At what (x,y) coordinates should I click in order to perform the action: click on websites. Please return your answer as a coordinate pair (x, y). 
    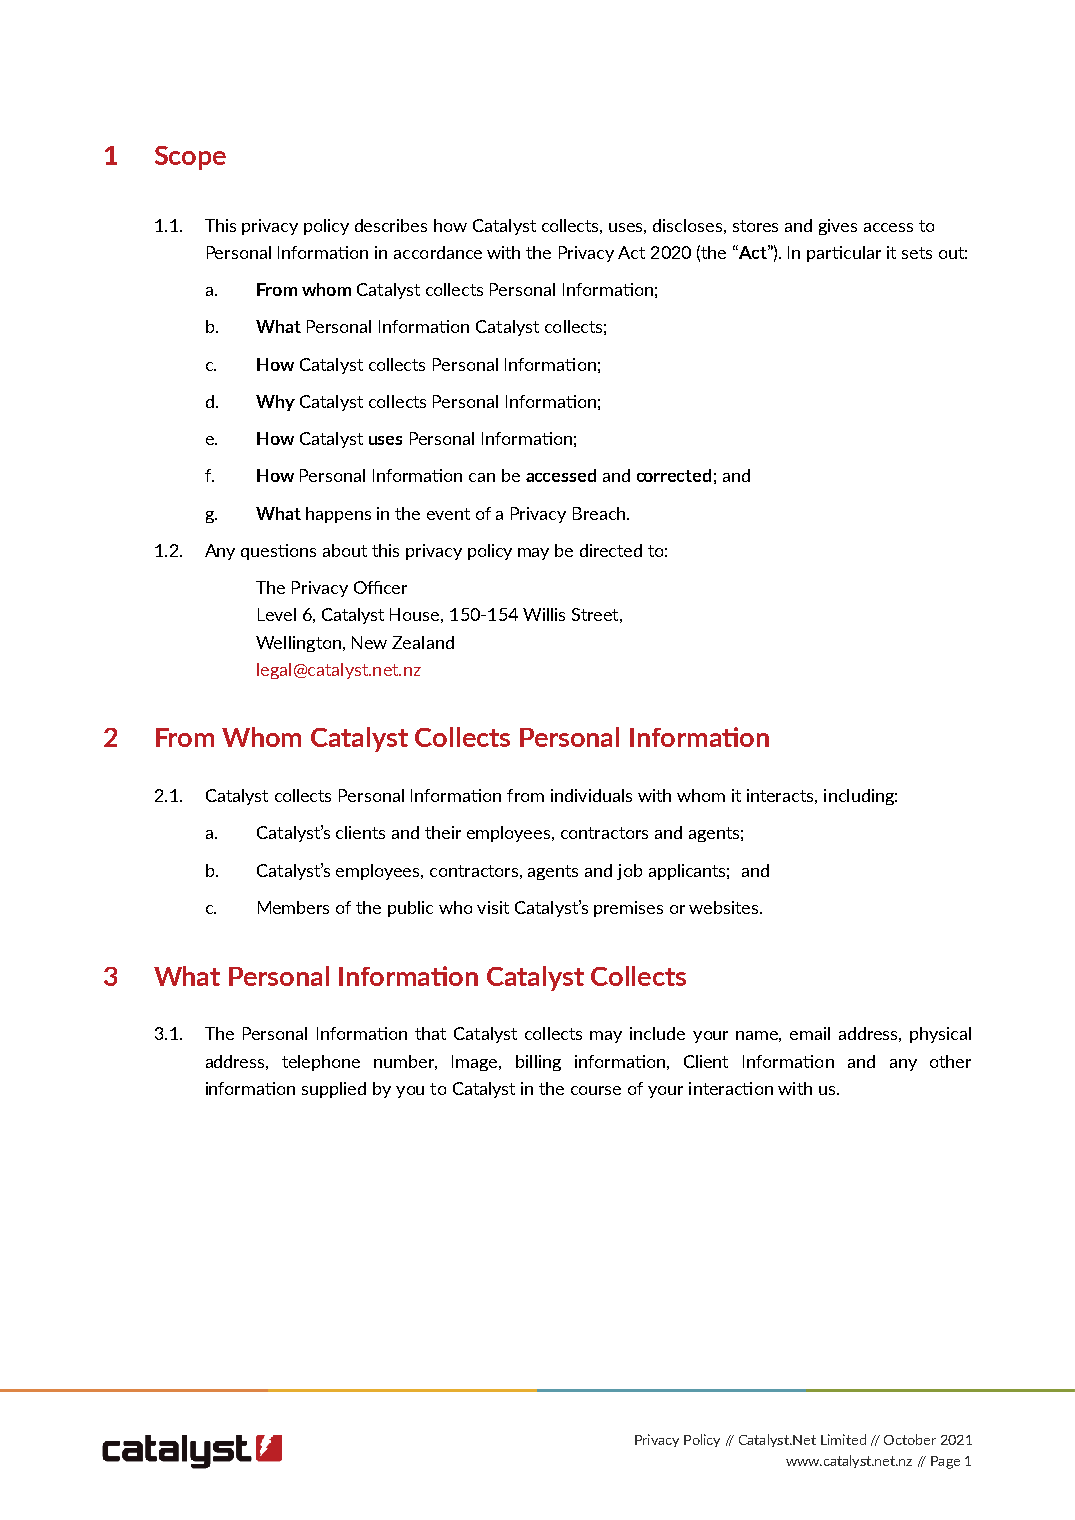
    Looking at the image, I should click on (725, 907).
